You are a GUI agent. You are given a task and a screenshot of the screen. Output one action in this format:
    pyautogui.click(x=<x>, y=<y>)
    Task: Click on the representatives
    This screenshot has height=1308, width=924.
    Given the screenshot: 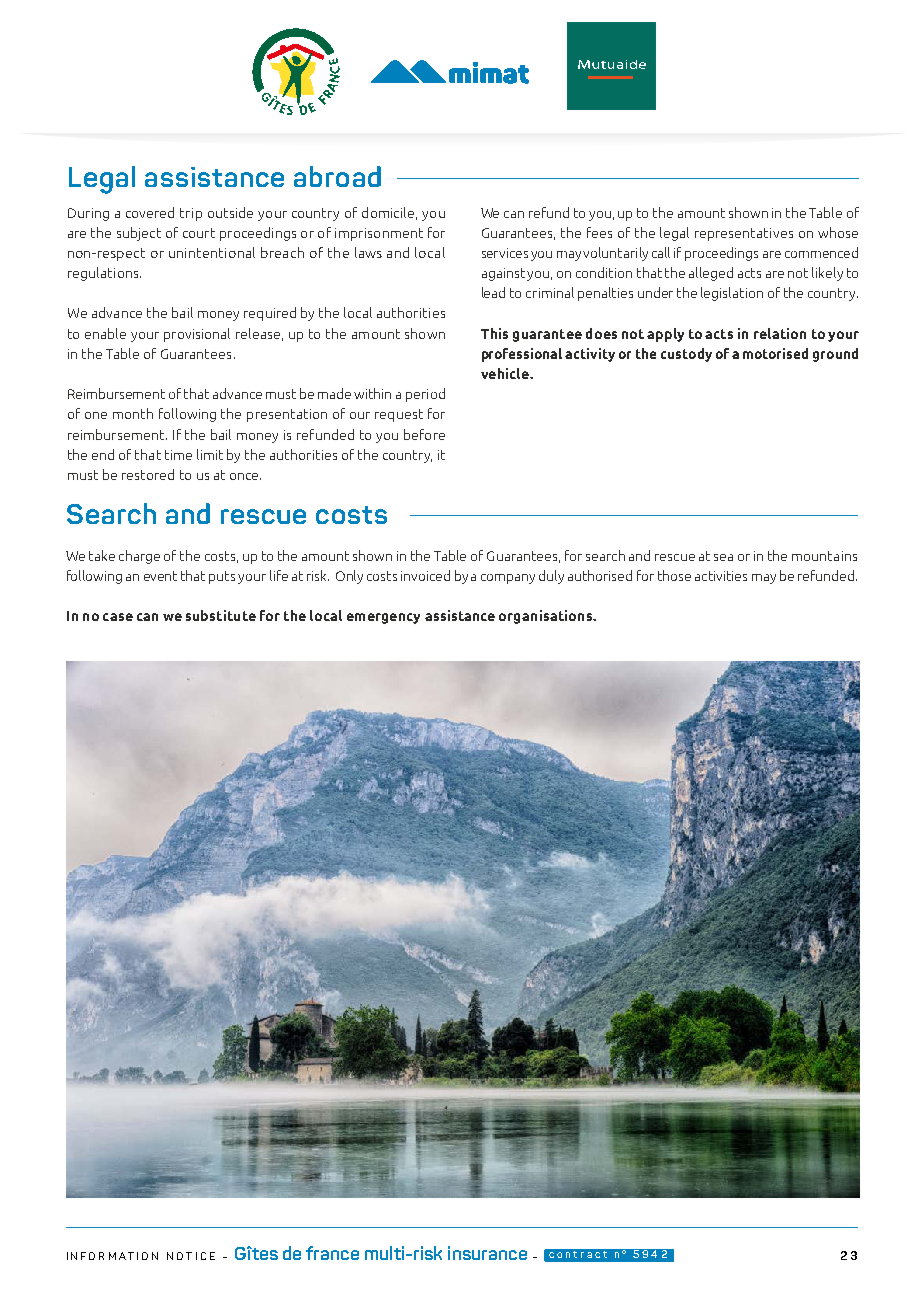 What is the action you would take?
    pyautogui.click(x=744, y=234)
